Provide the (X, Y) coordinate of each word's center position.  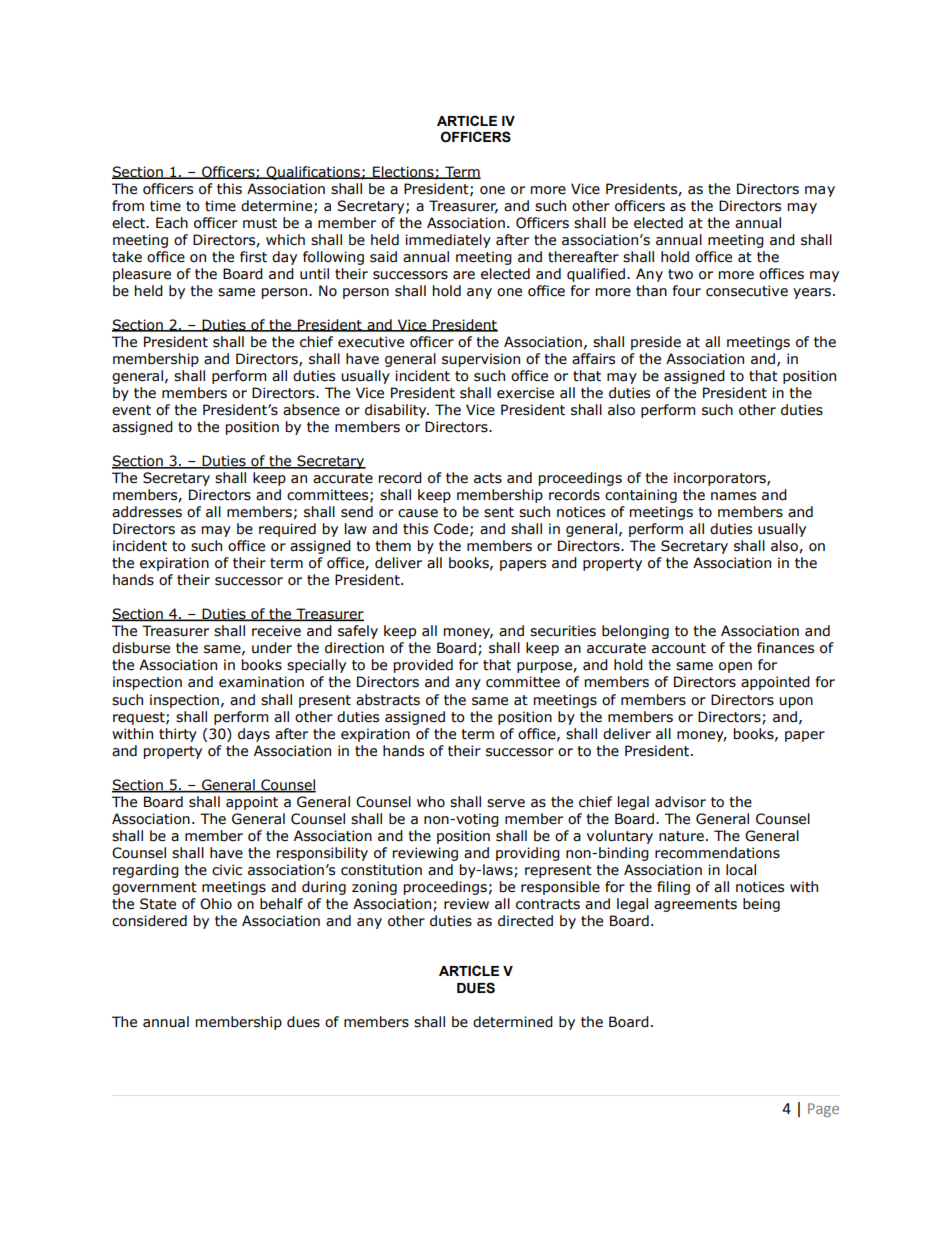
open (735, 667)
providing (528, 854)
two (680, 274)
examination (261, 682)
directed (525, 921)
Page (823, 1110)
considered (149, 921)
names (733, 496)
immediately (448, 241)
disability (397, 411)
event (131, 410)
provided (423, 666)
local (741, 870)
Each (172, 223)
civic (227, 870)
